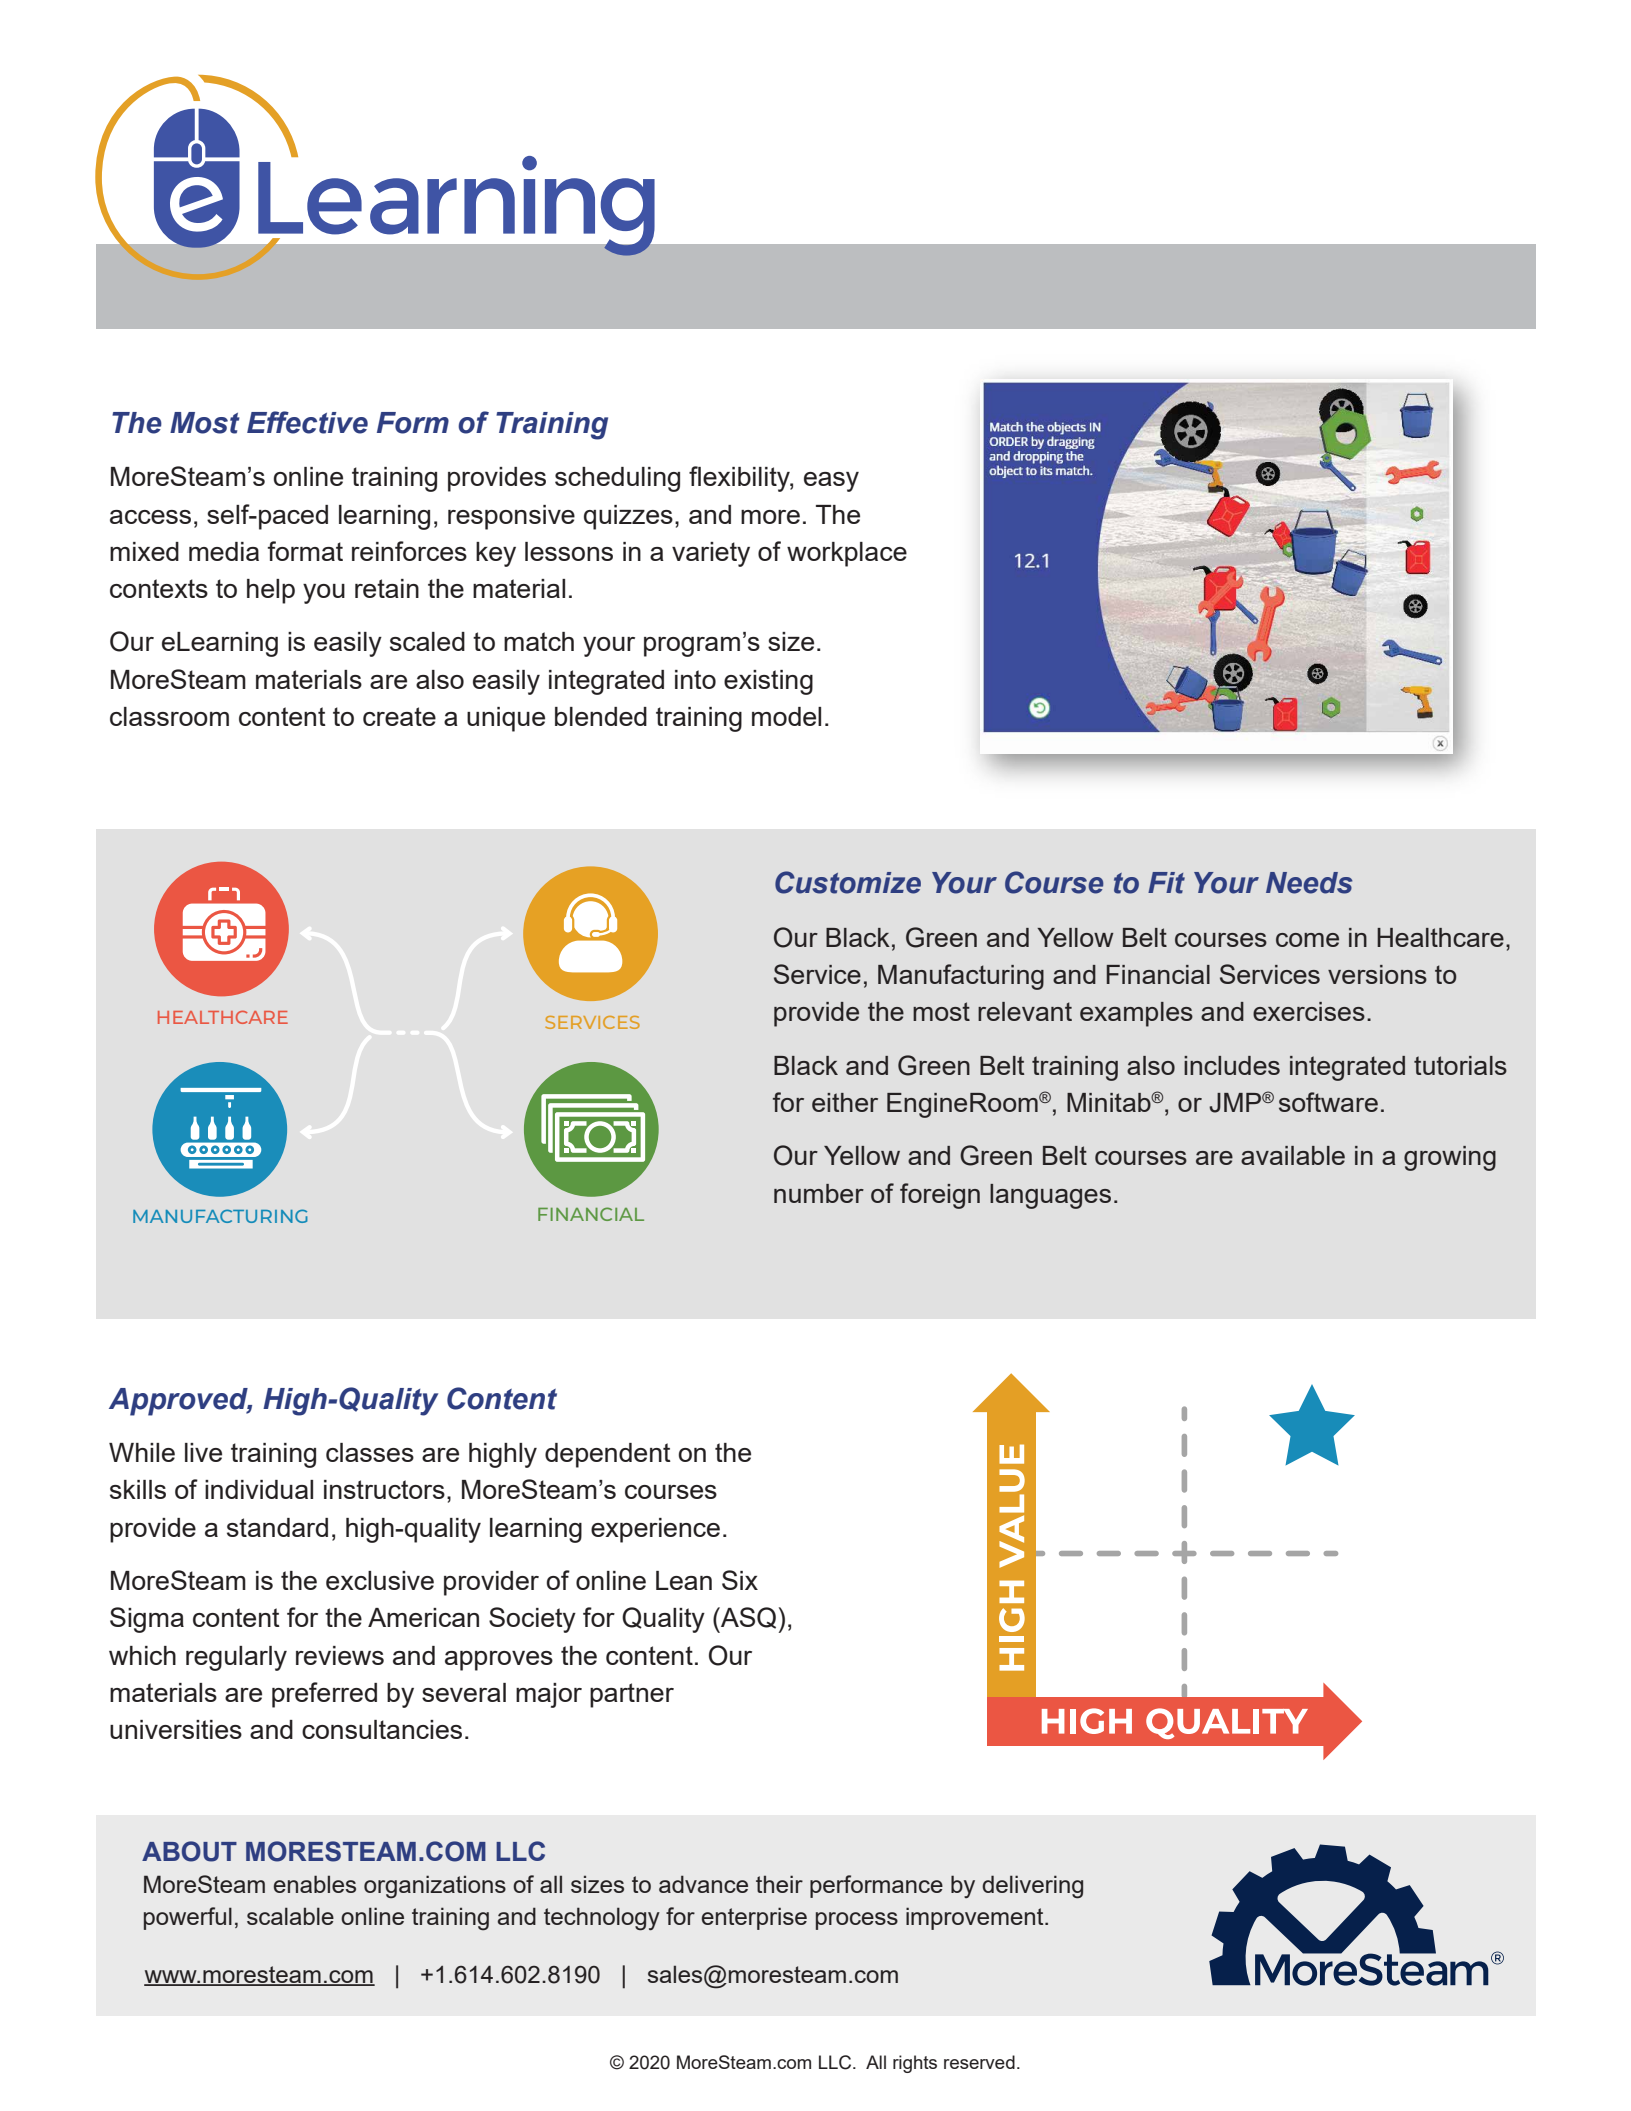  What do you see at coordinates (819, 1193) in the screenshot?
I see `number` at bounding box center [819, 1193].
